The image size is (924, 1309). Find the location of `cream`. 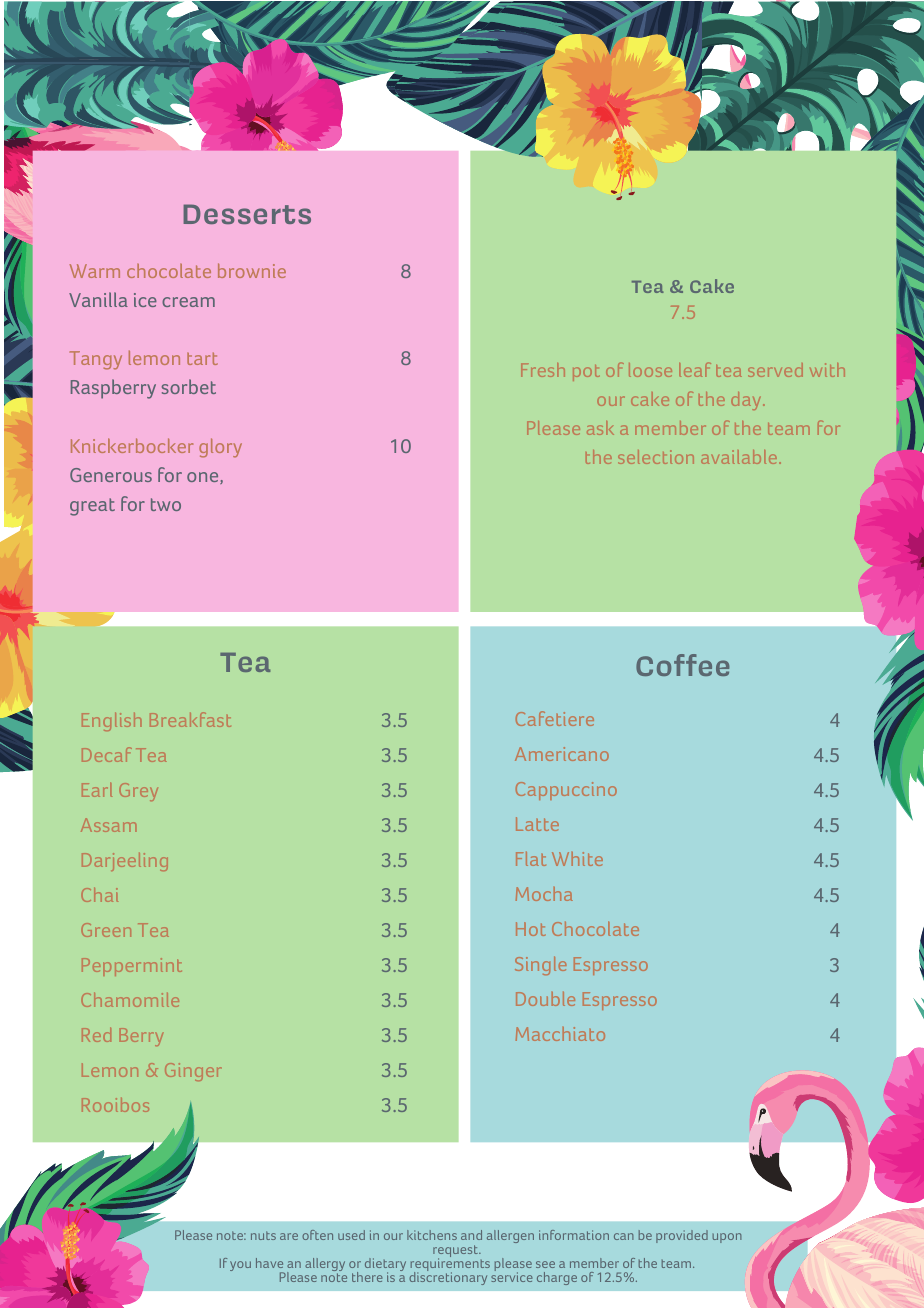

cream is located at coordinates (188, 302).
